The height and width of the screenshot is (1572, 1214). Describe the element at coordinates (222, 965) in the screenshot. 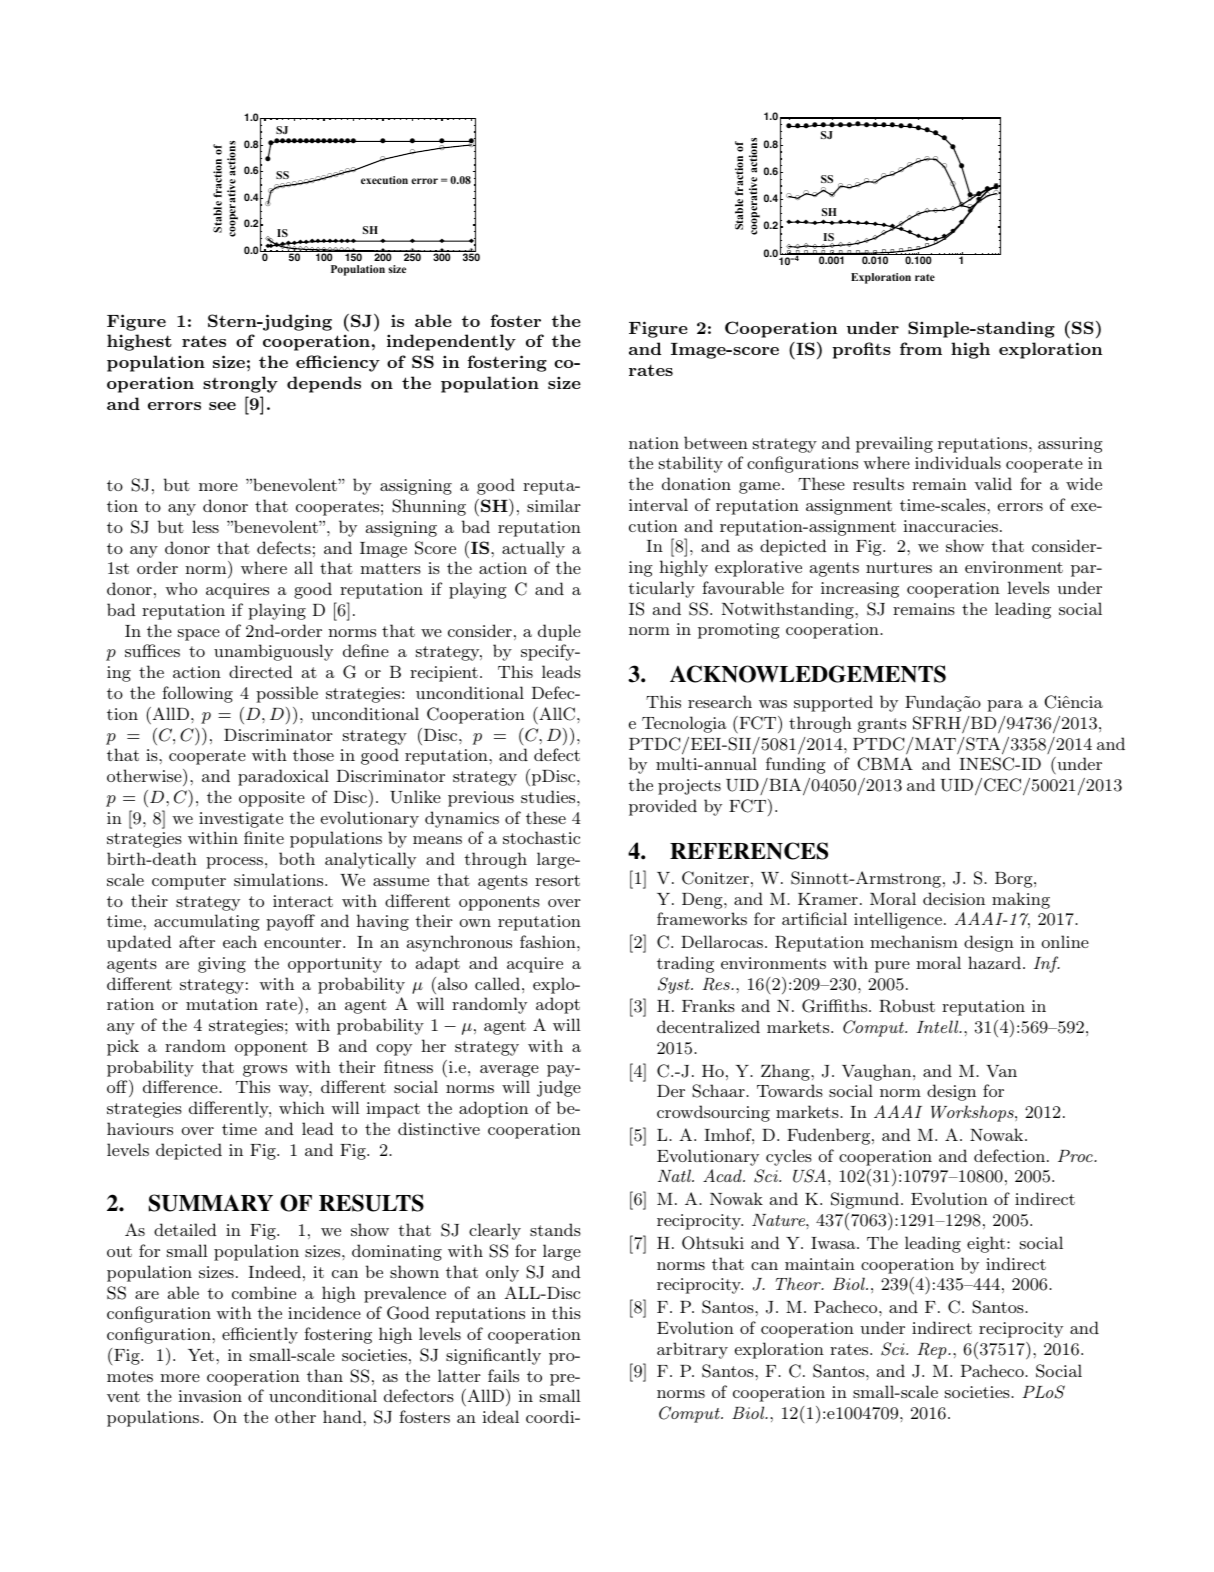

I see `giving` at that location.
